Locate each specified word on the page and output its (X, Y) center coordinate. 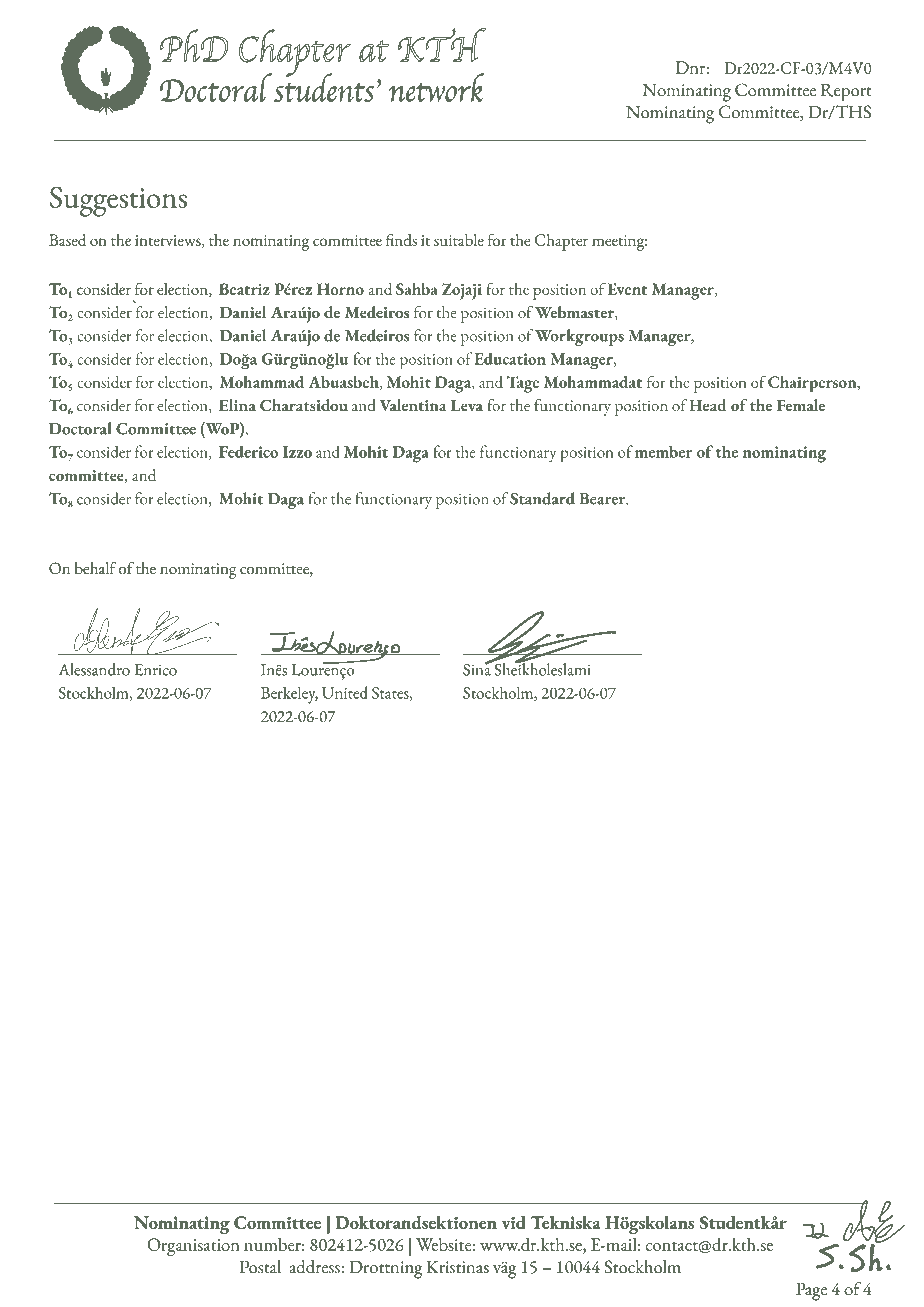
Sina (478, 668)
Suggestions (118, 202)
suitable (459, 240)
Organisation (194, 1247)
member (664, 451)
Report (846, 92)
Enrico (155, 670)
